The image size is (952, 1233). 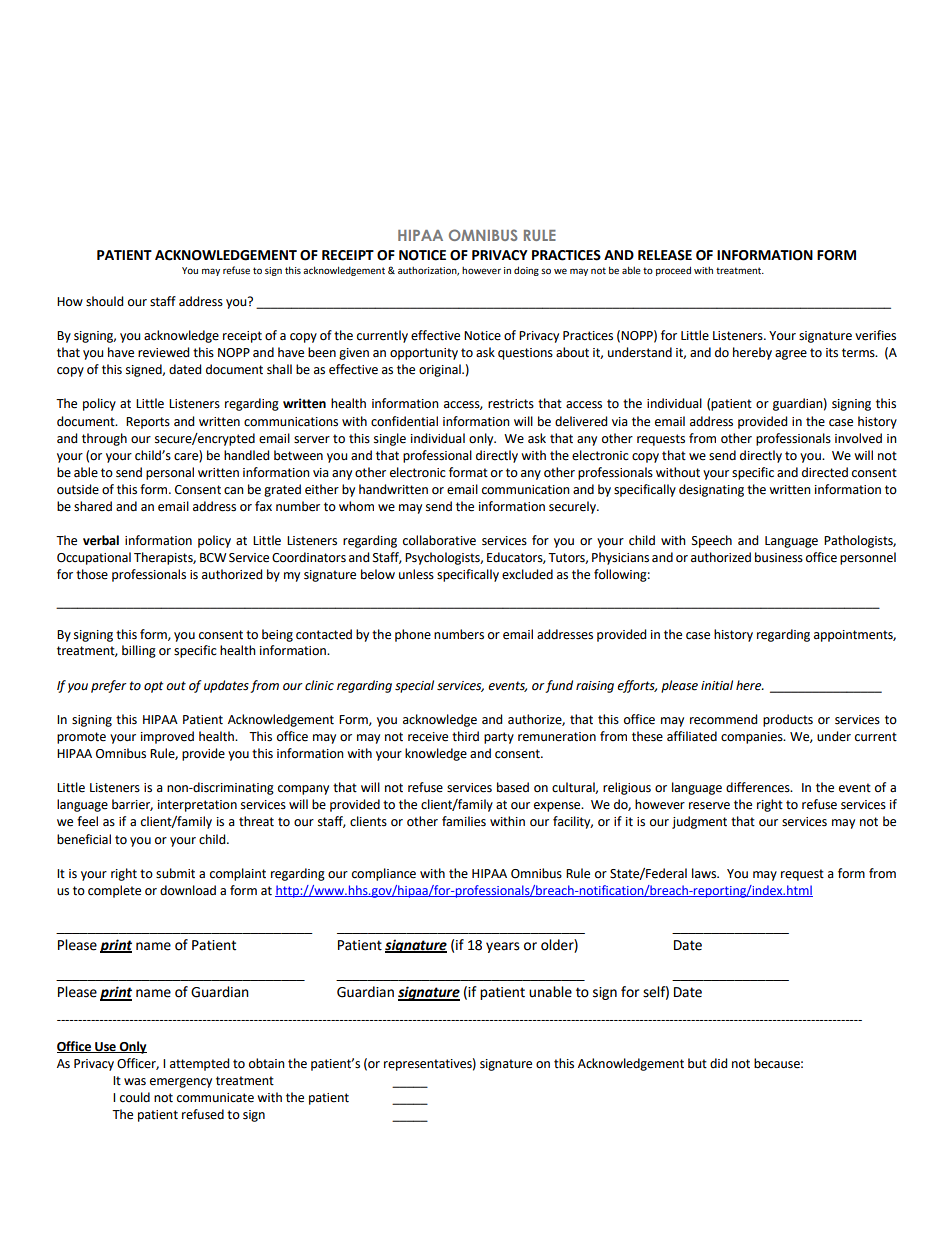 What do you see at coordinates (526, 271) in the screenshot?
I see `doing` at bounding box center [526, 271].
